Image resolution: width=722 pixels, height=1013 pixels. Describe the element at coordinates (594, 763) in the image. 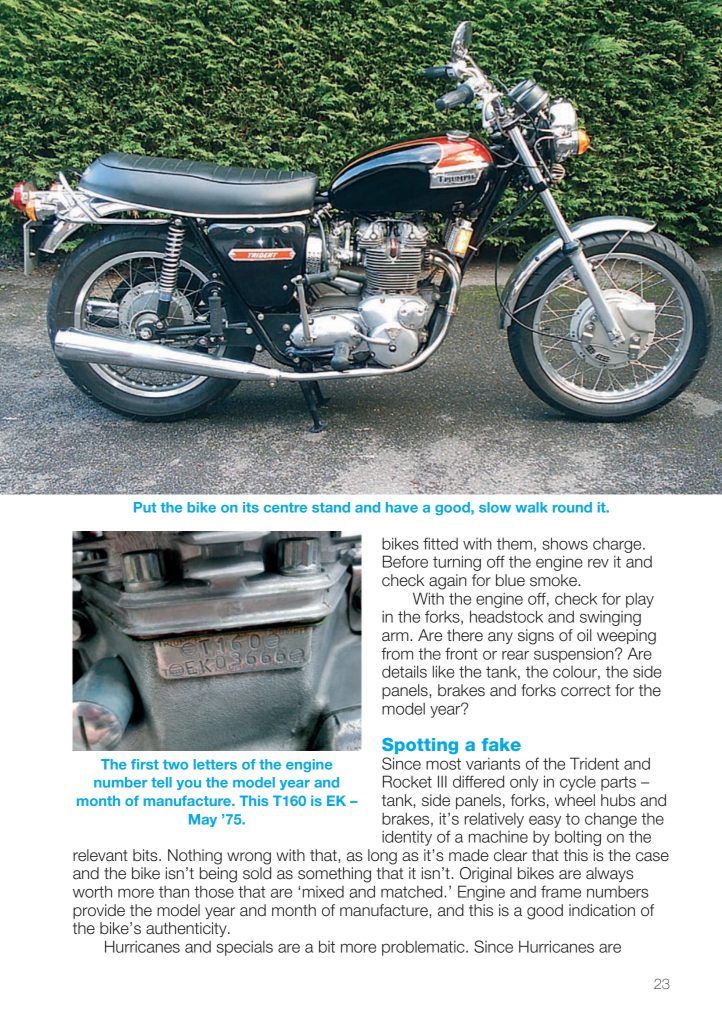

I see `Trident` at that location.
